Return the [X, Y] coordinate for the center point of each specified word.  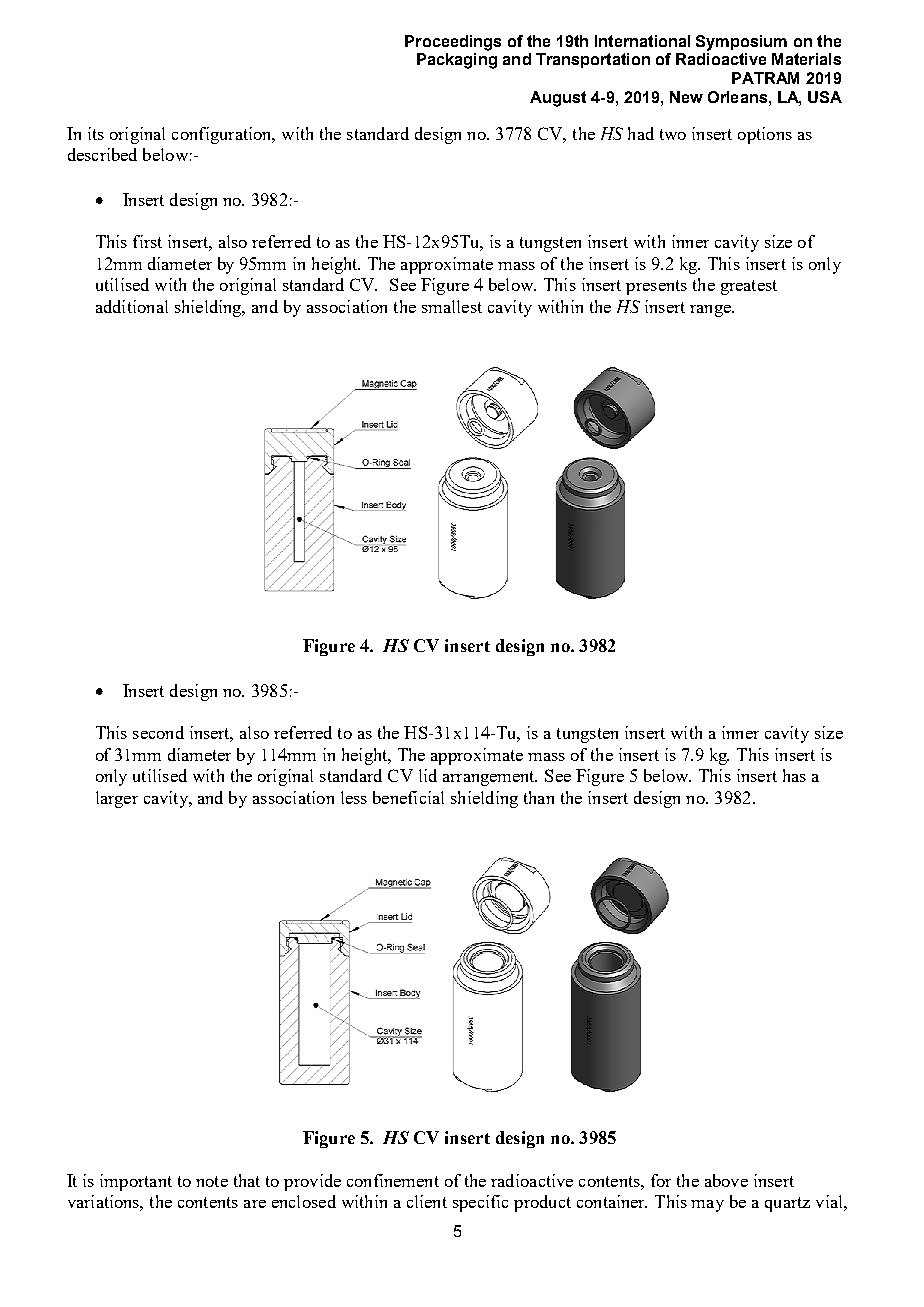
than [539, 797]
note [212, 1181]
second [158, 732]
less [354, 797]
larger [117, 799]
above [726, 1180]
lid [428, 775]
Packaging [457, 61]
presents [656, 287]
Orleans [737, 97]
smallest [452, 306]
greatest [749, 287]
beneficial [408, 797]
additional [132, 306]
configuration [223, 135]
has [794, 775]
